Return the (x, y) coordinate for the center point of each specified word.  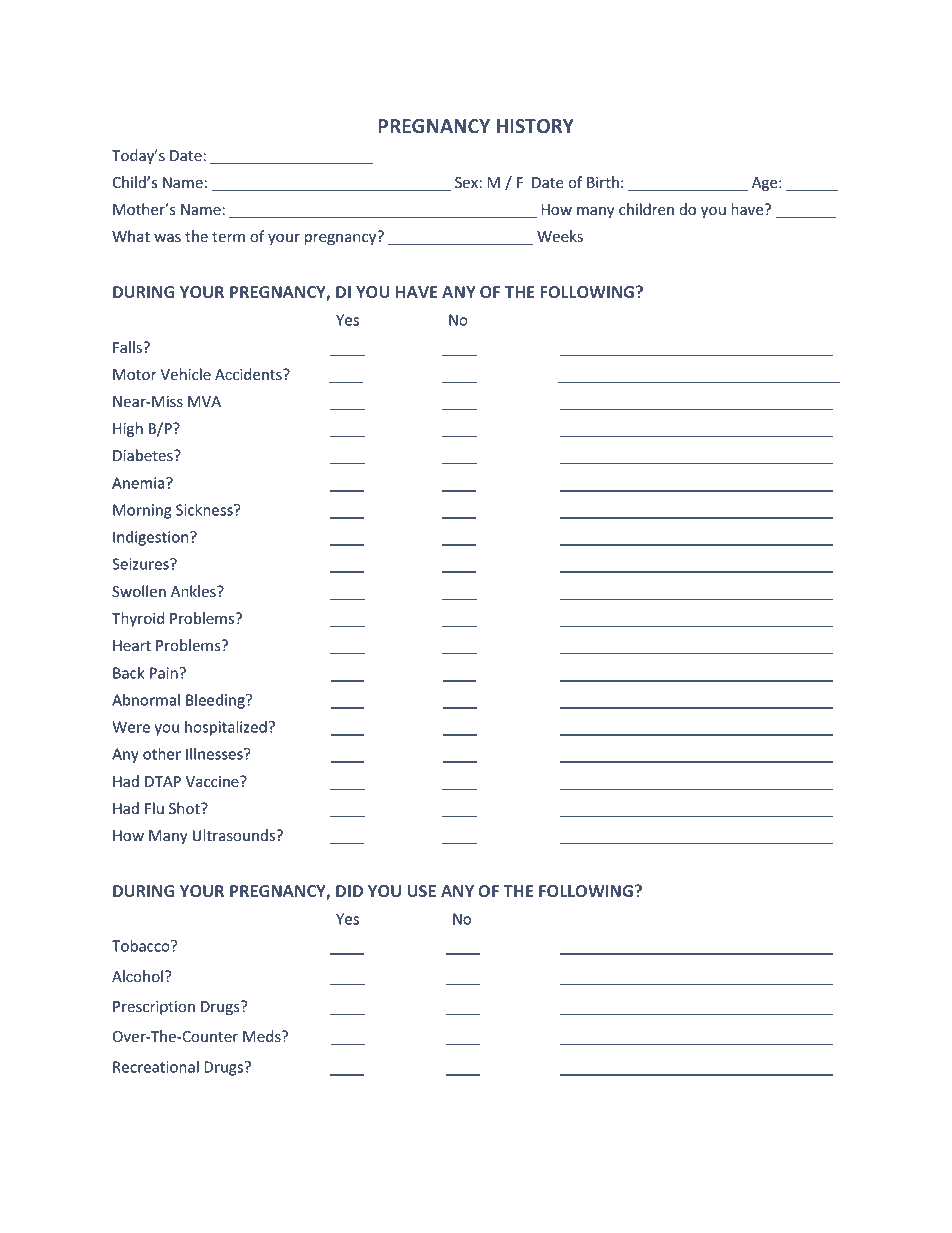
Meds (263, 1036)
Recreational (156, 1067)
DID (349, 891)
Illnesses (215, 754)
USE (422, 891)
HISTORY (535, 126)
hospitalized (226, 728)
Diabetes (144, 455)
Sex (467, 182)
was (167, 238)
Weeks (560, 236)
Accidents (249, 374)
